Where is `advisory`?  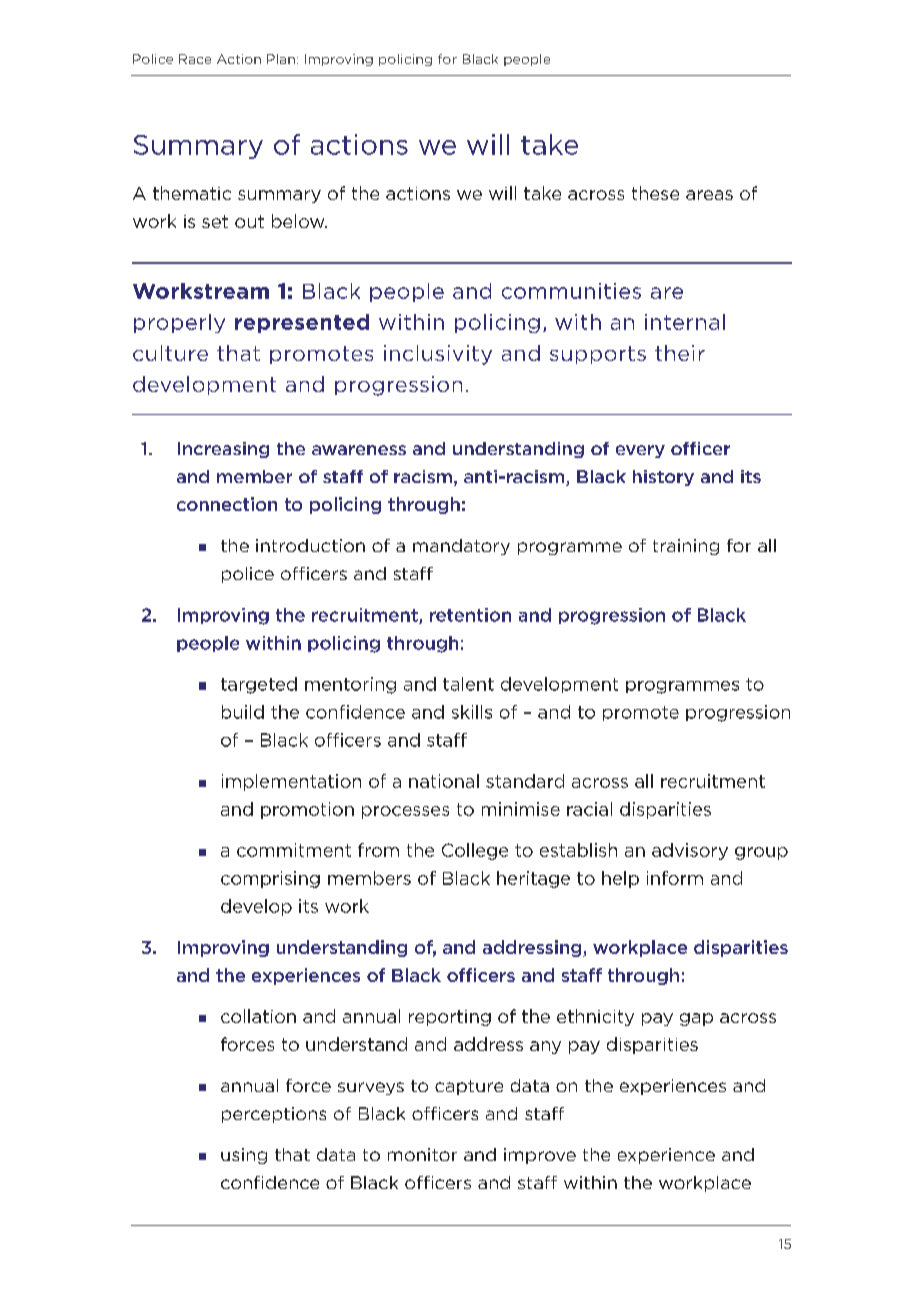
advisory is located at coordinates (690, 851).
